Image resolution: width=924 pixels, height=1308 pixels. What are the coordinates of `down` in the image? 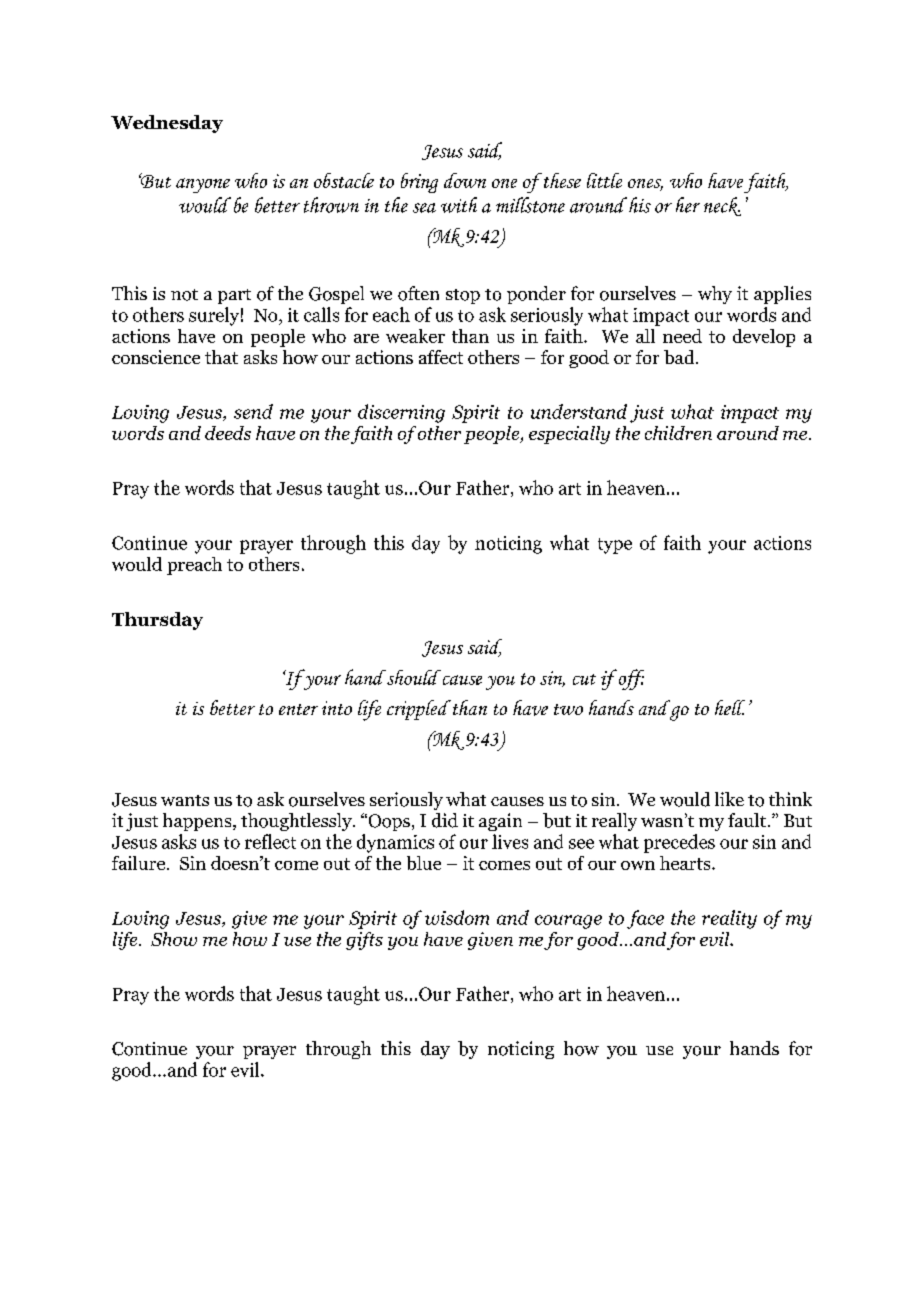 It's located at (465, 180).
